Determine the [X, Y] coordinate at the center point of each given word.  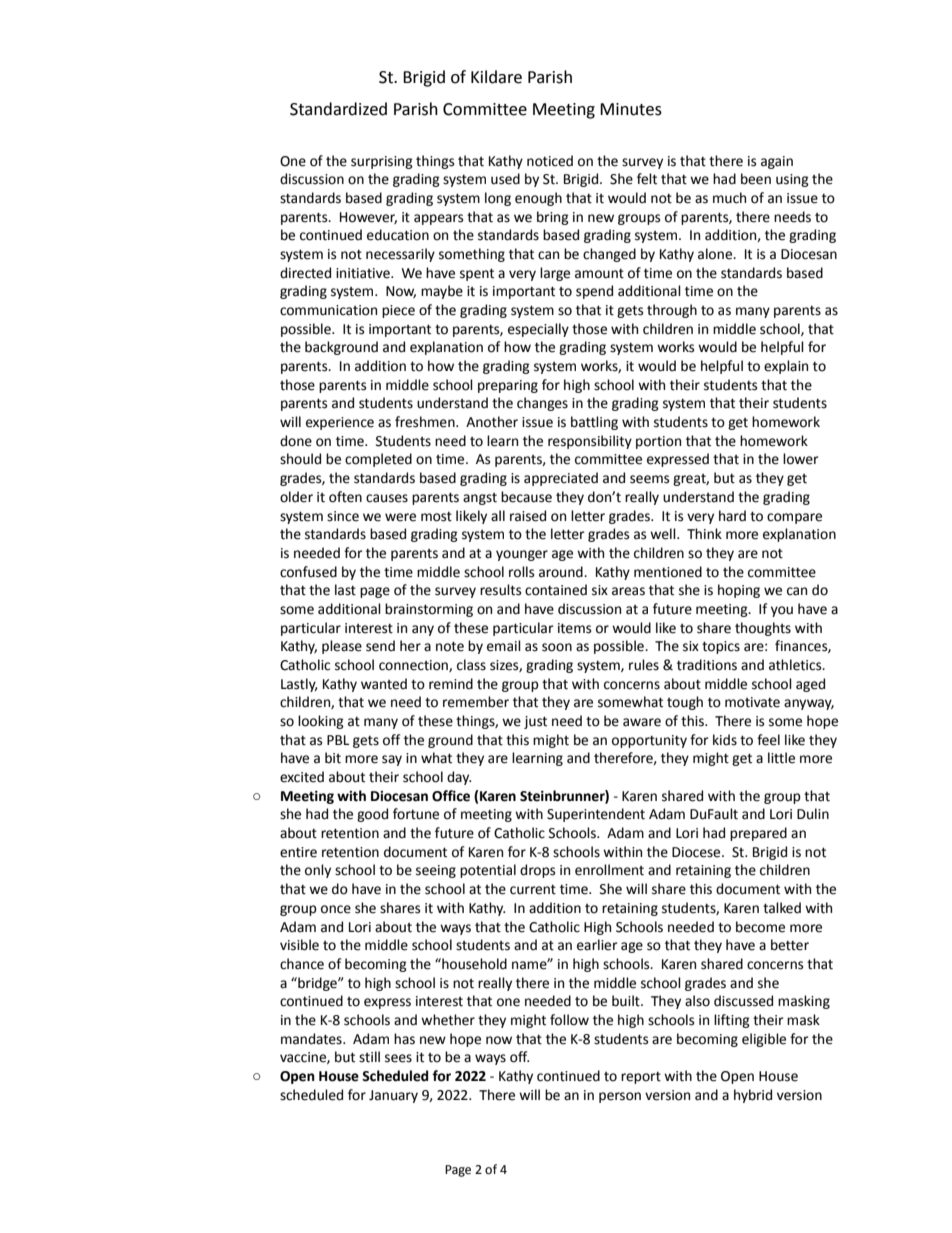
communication [328, 310]
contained [556, 590]
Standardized [338, 109]
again [777, 162]
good [372, 815]
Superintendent [596, 815]
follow [569, 1020]
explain [786, 367]
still [369, 1057]
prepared [758, 834]
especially [538, 330]
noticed [550, 161]
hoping [739, 591]
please [342, 647]
